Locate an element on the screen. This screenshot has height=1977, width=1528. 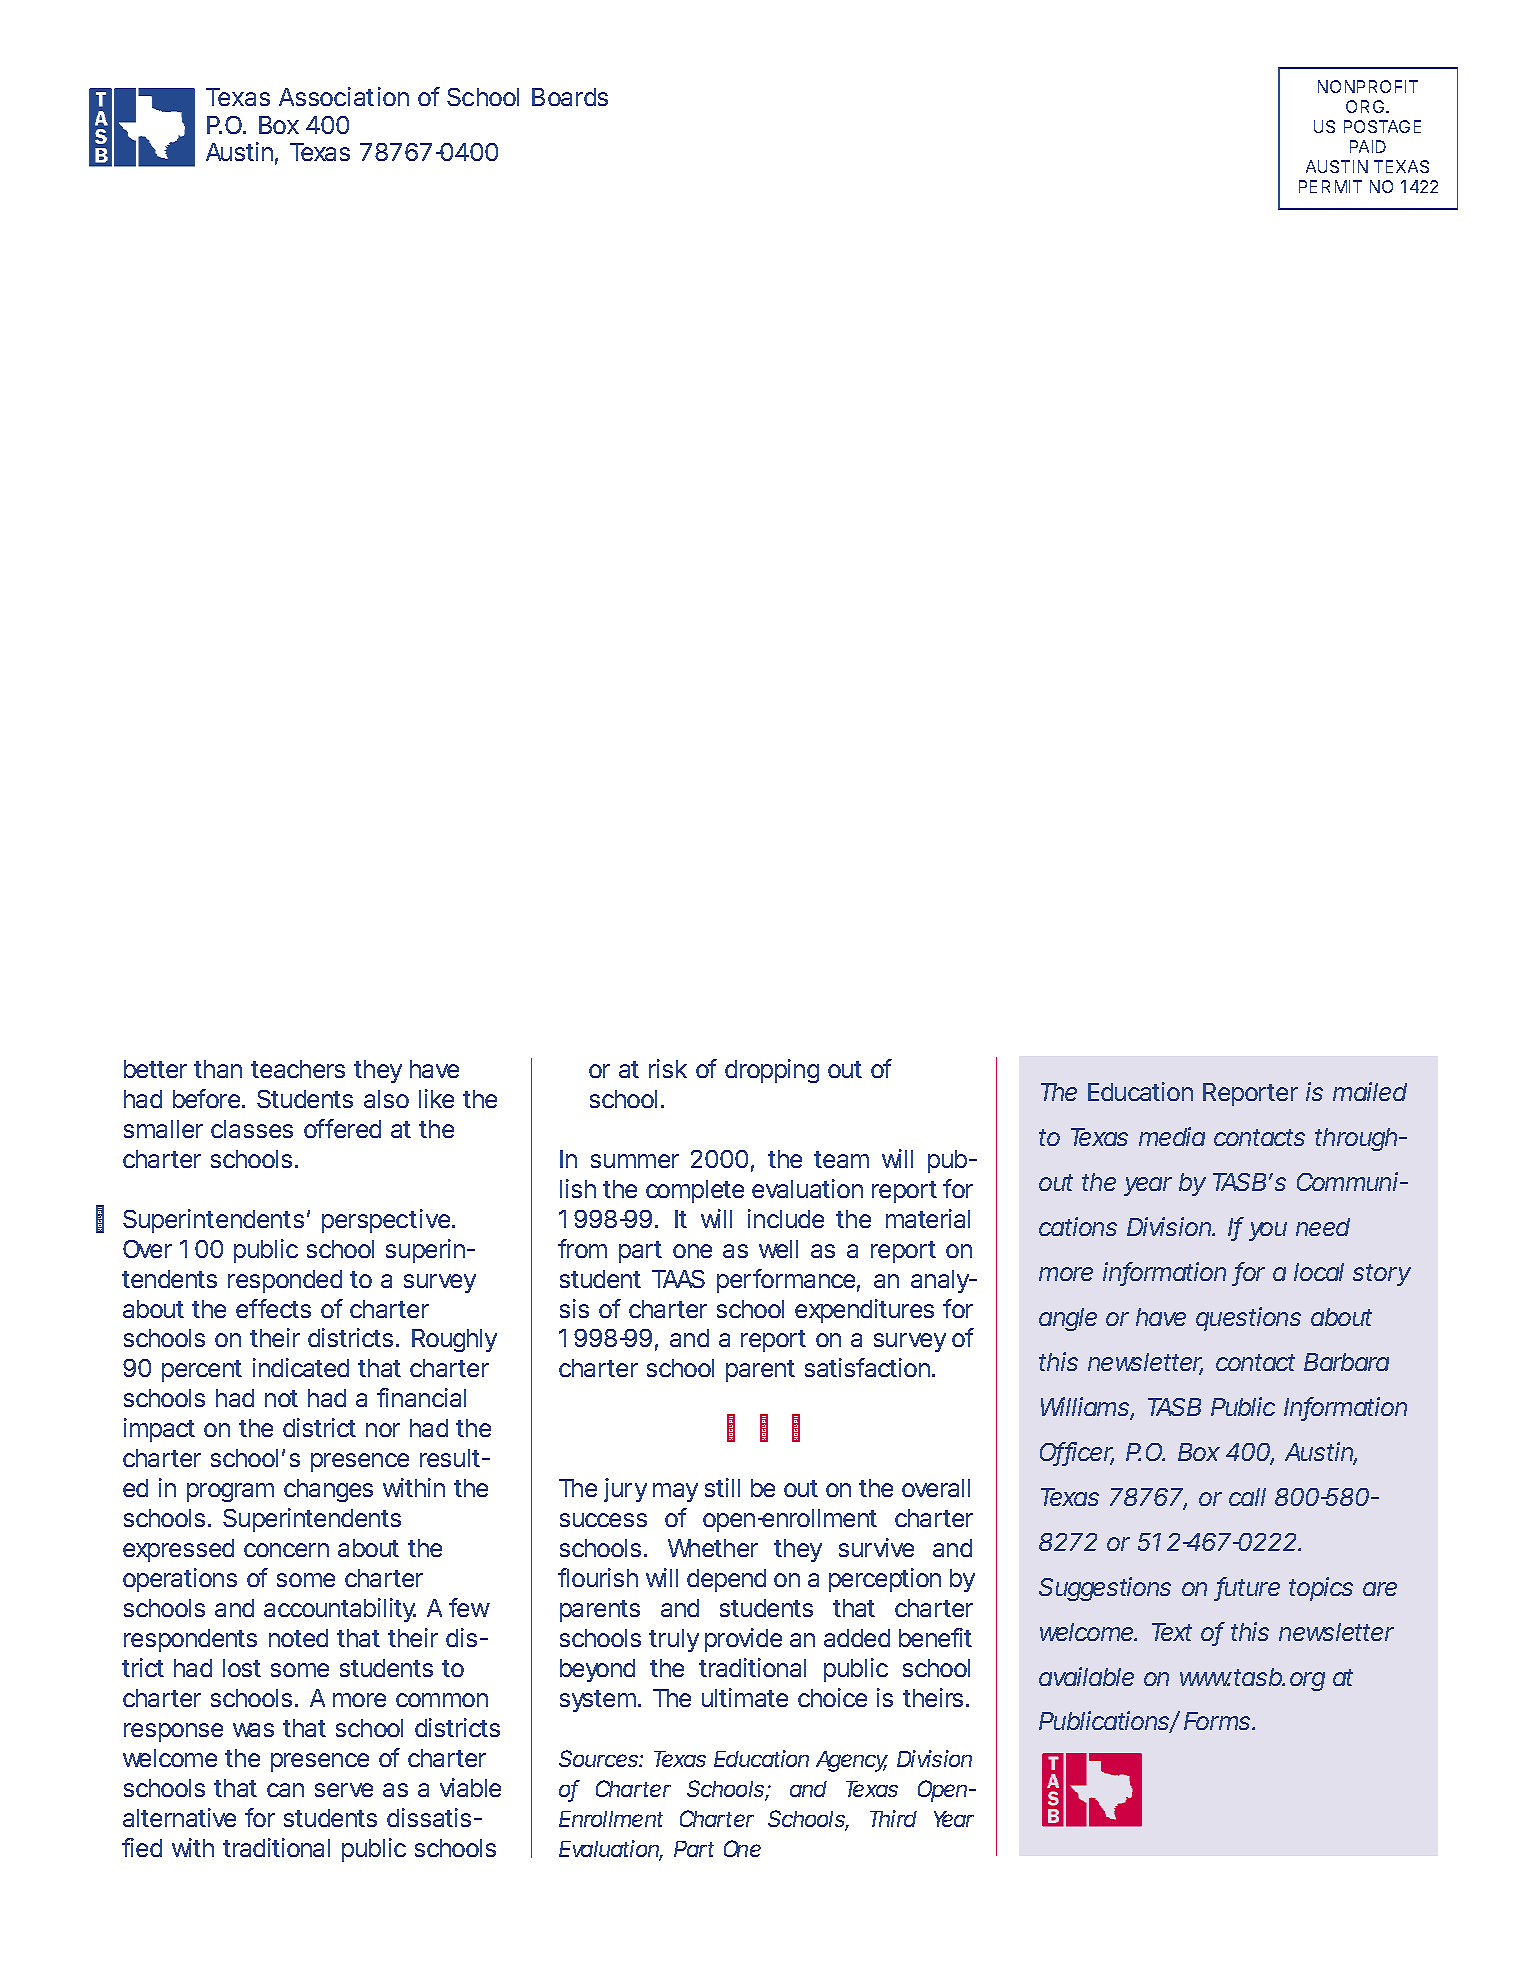
available is located at coordinates (1086, 1676).
